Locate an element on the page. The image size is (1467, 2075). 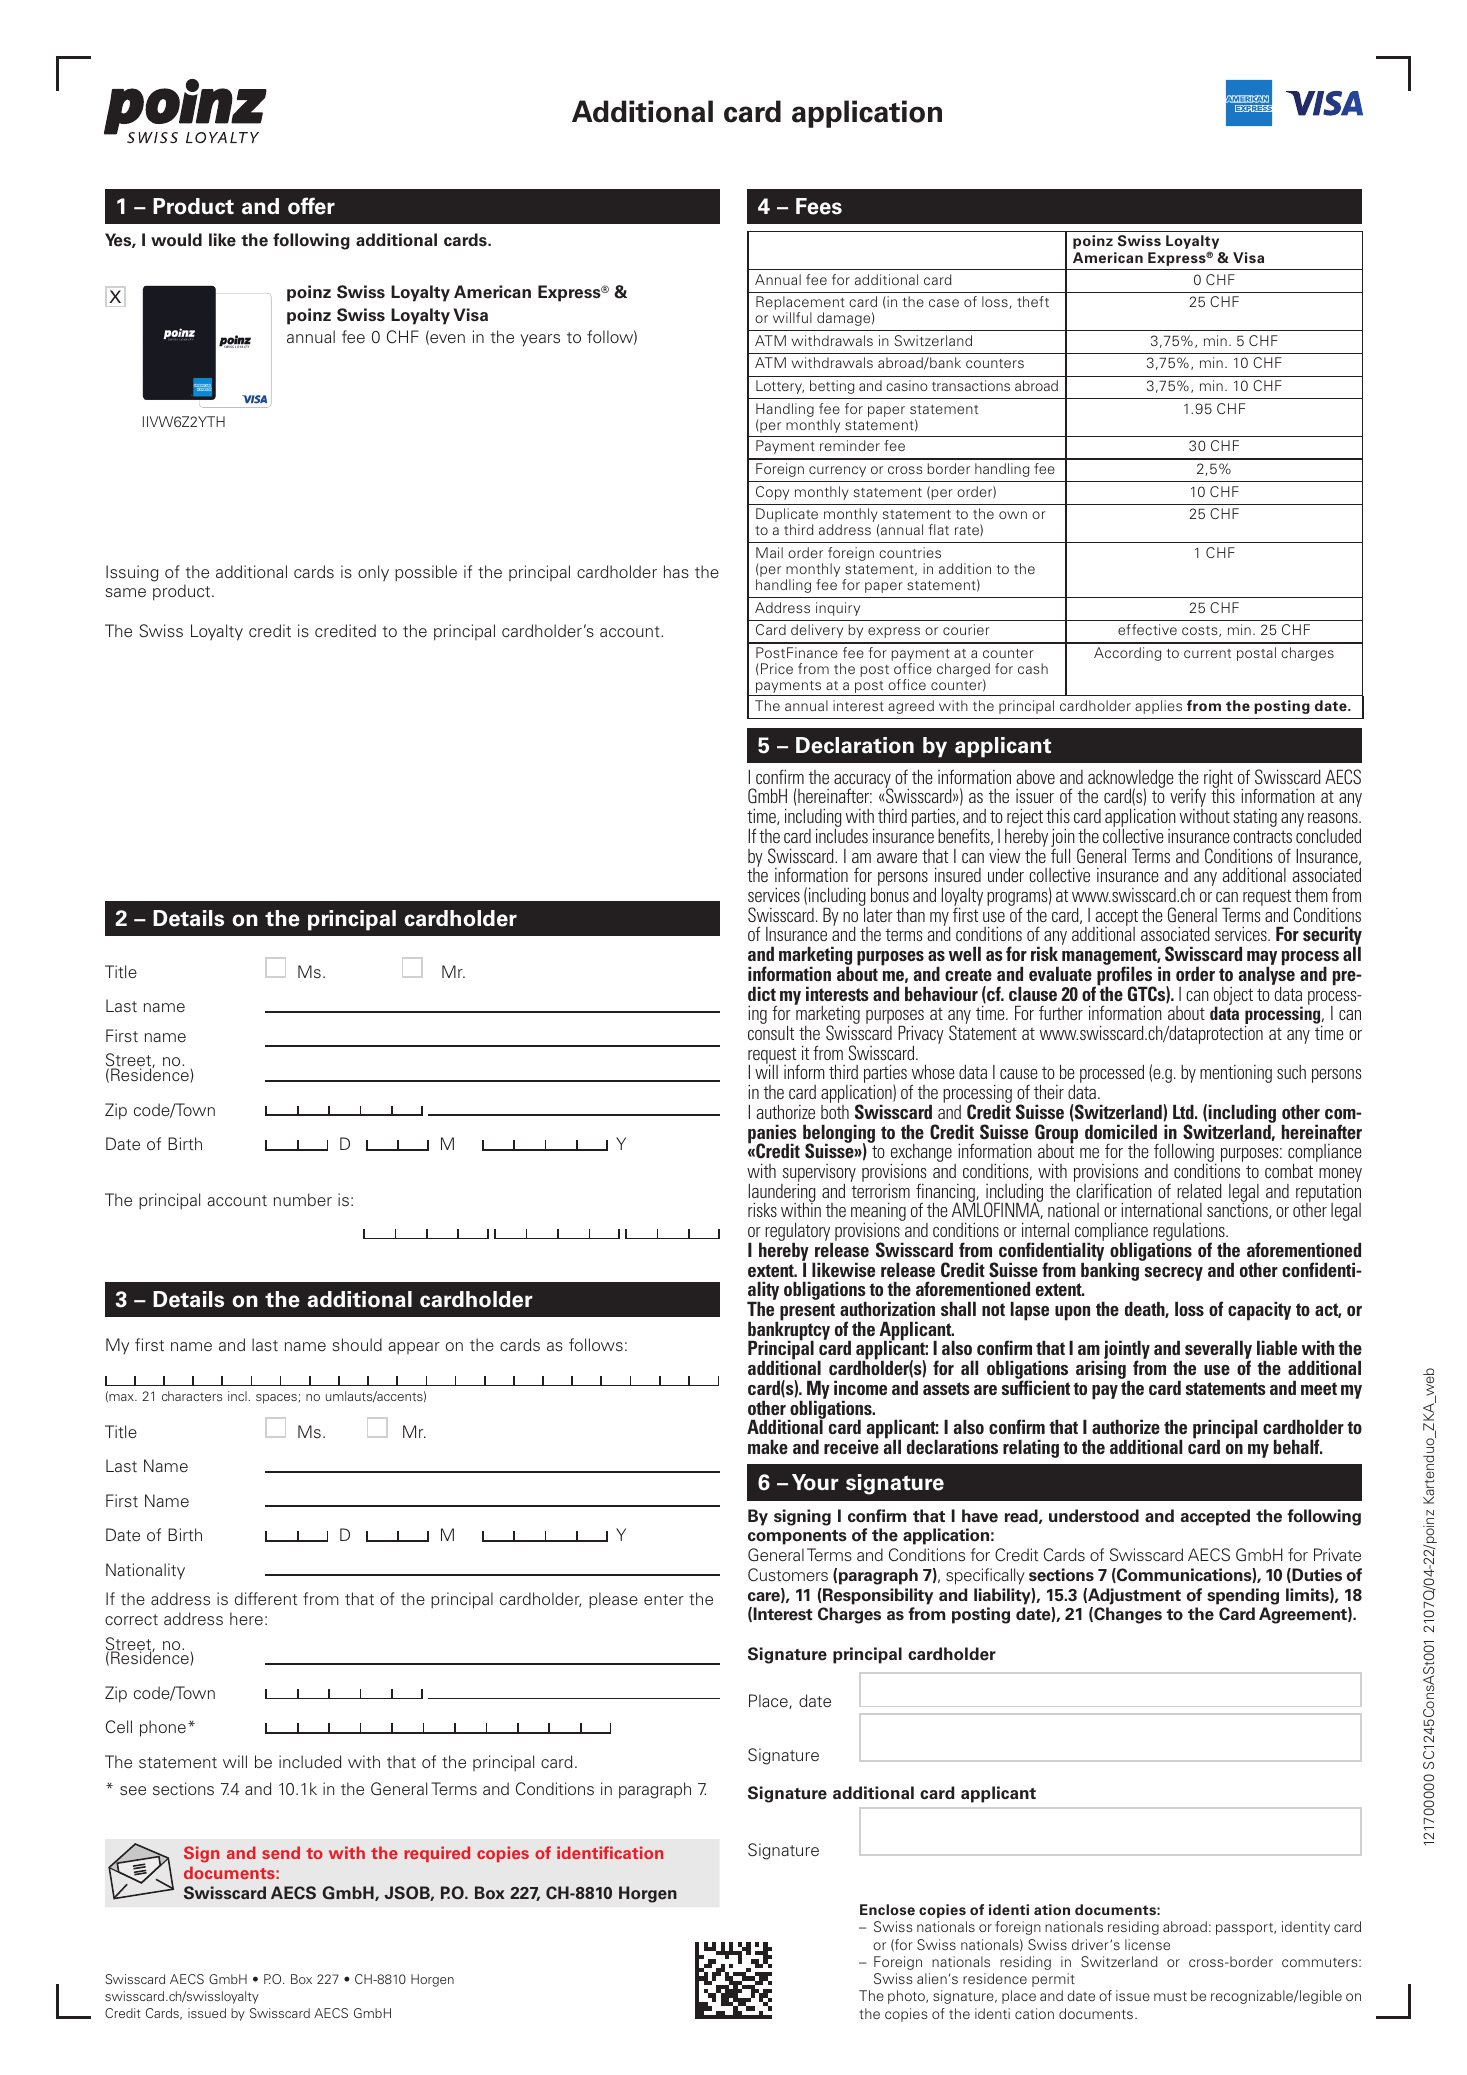
send is located at coordinates (281, 1852).
